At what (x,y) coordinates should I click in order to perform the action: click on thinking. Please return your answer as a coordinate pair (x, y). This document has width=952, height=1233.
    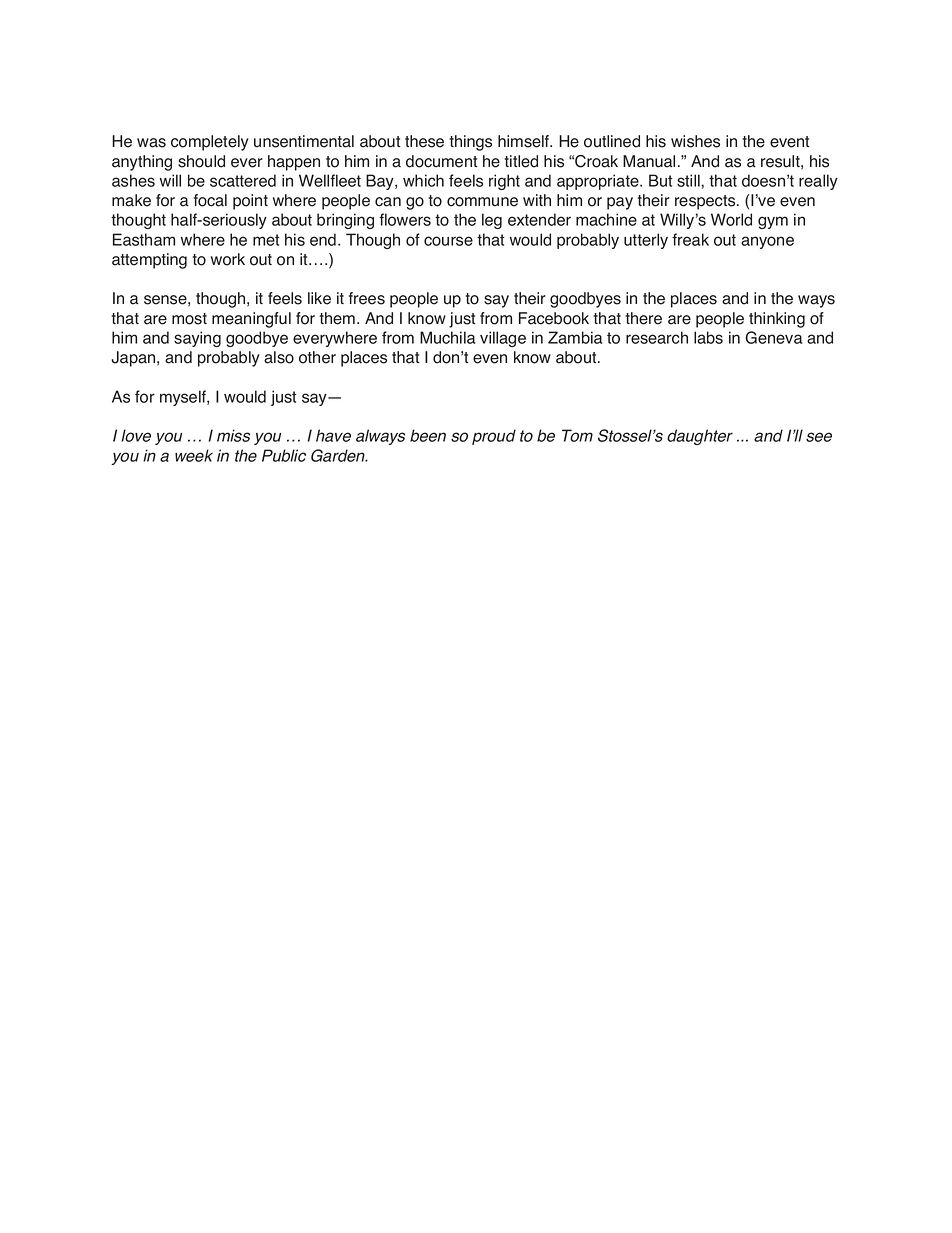
    Looking at the image, I should click on (777, 320).
